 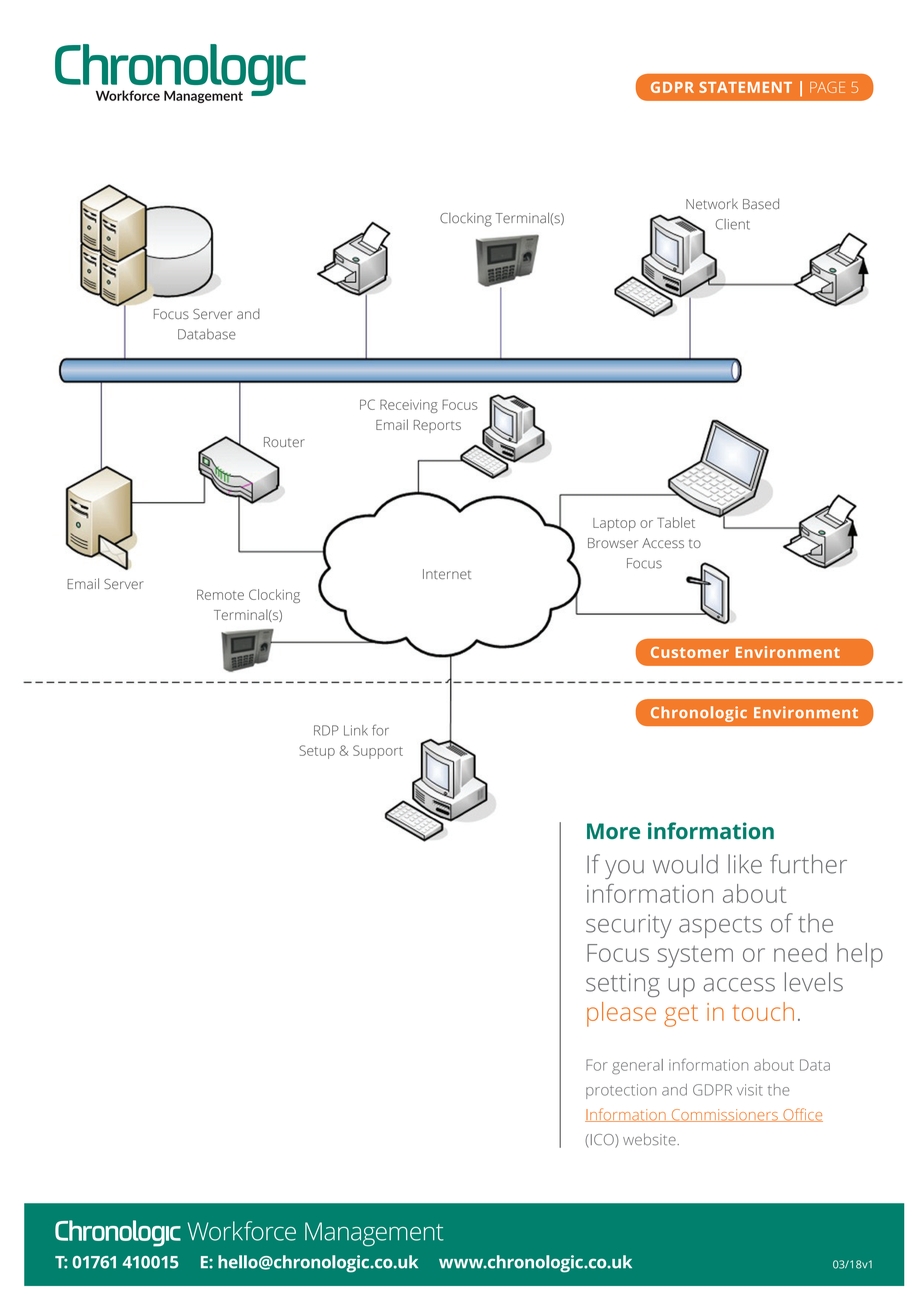 What do you see at coordinates (712, 203) in the screenshot?
I see `Network` at bounding box center [712, 203].
